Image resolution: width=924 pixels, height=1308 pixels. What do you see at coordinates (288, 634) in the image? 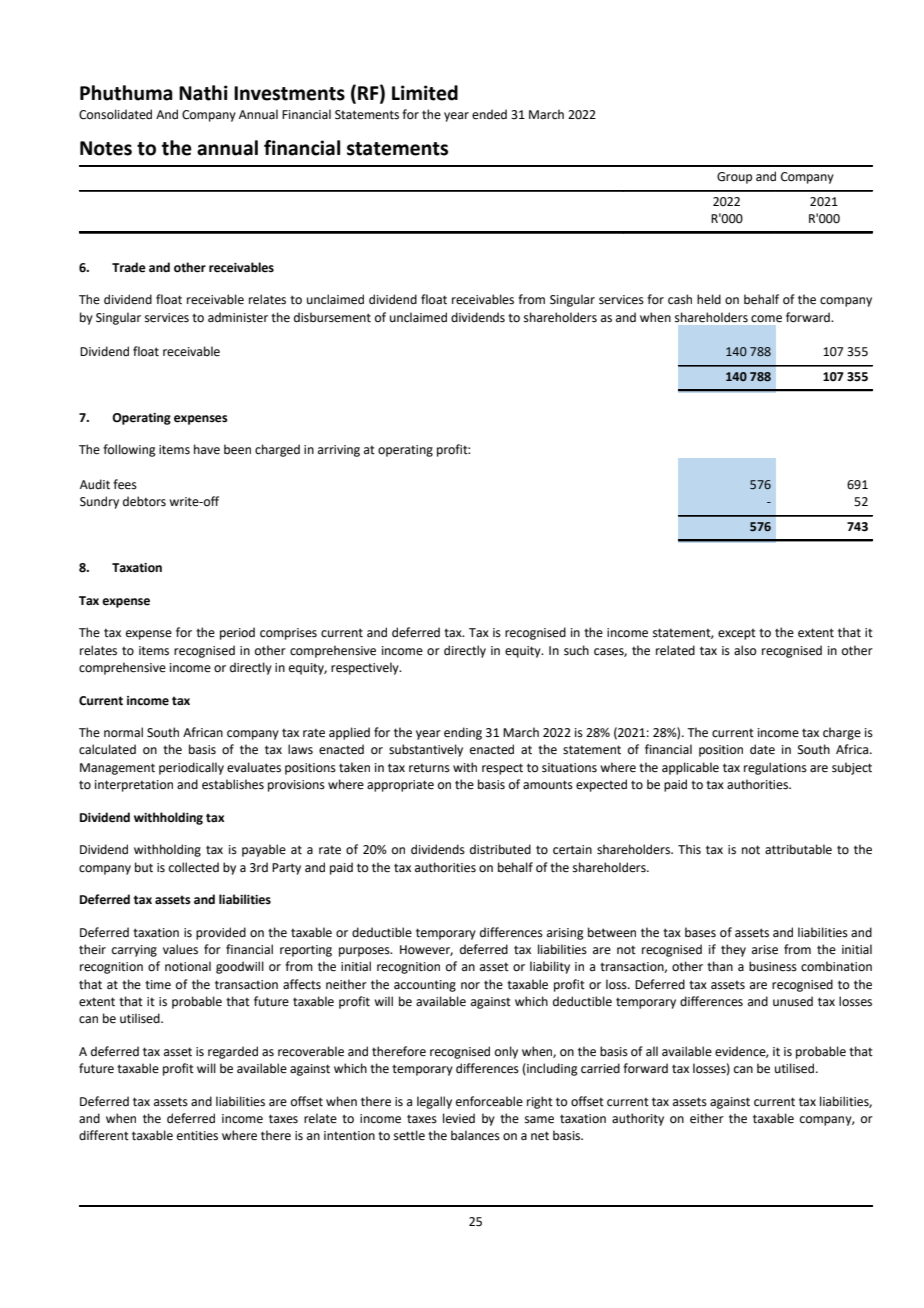
I see `comprises` at bounding box center [288, 634].
